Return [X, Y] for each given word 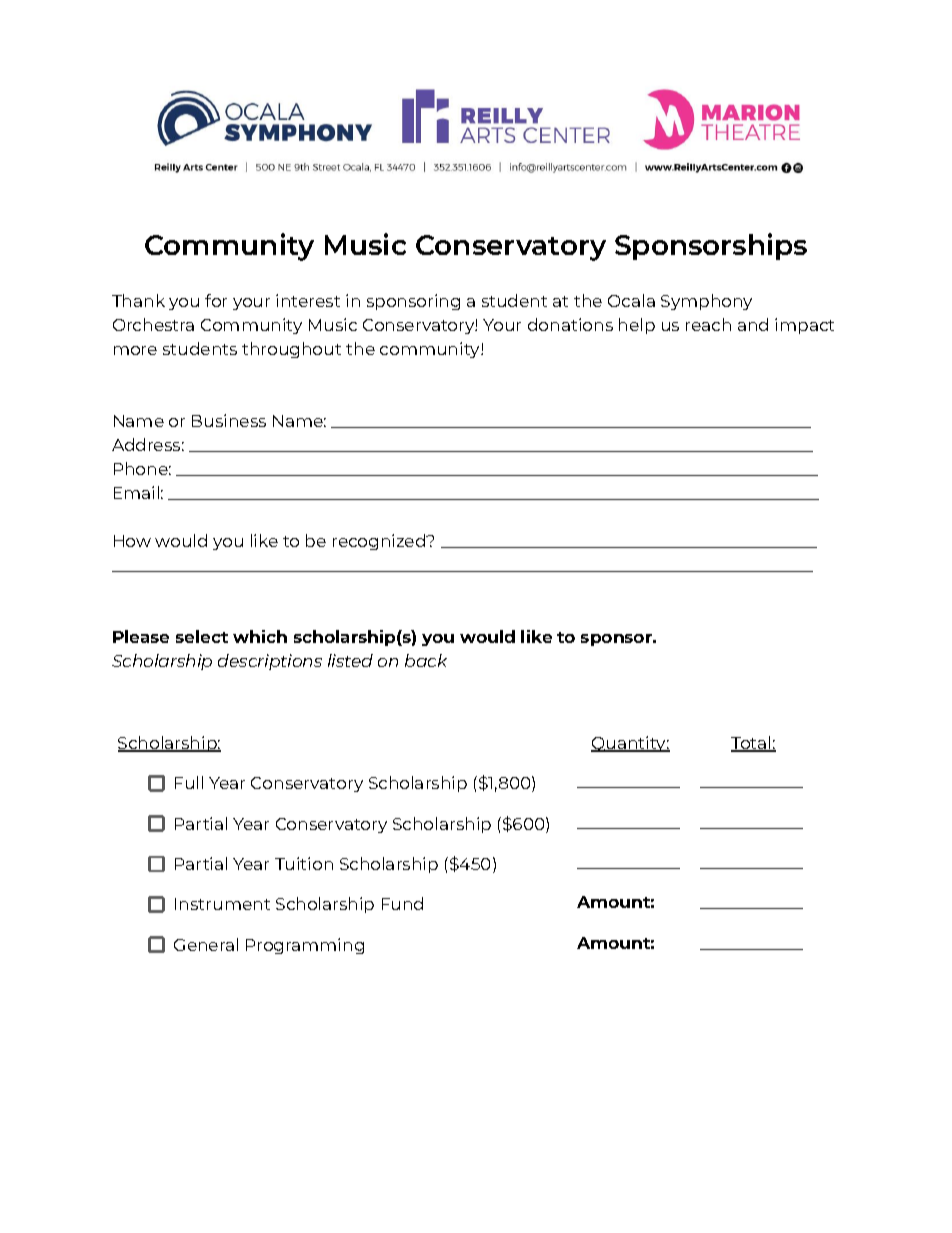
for [216, 300]
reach [708, 324]
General [206, 944]
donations [570, 324]
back [426, 660]
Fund [402, 903]
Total [752, 744]
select [202, 636]
